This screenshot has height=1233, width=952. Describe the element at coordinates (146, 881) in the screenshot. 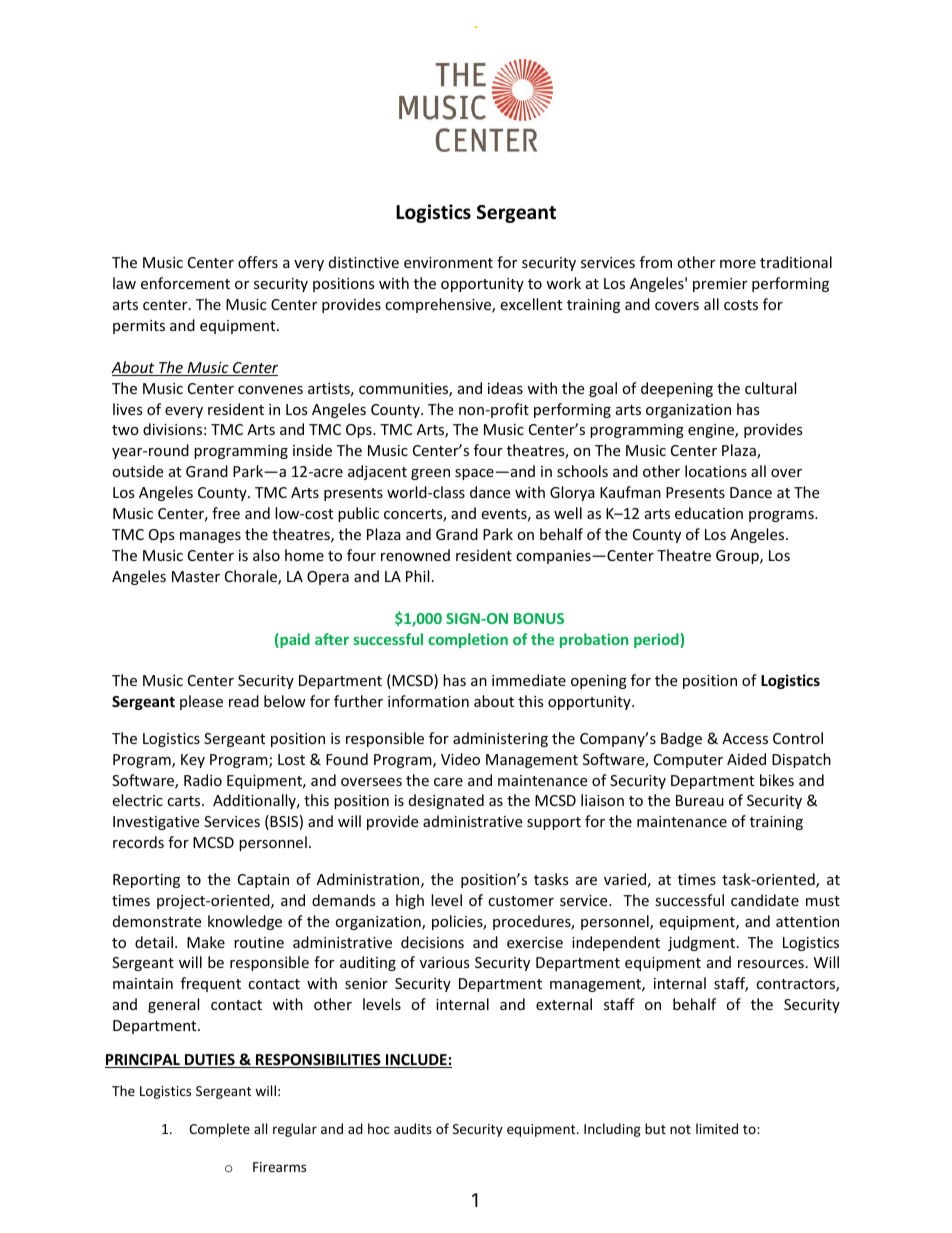

I see `Reporting` at that location.
